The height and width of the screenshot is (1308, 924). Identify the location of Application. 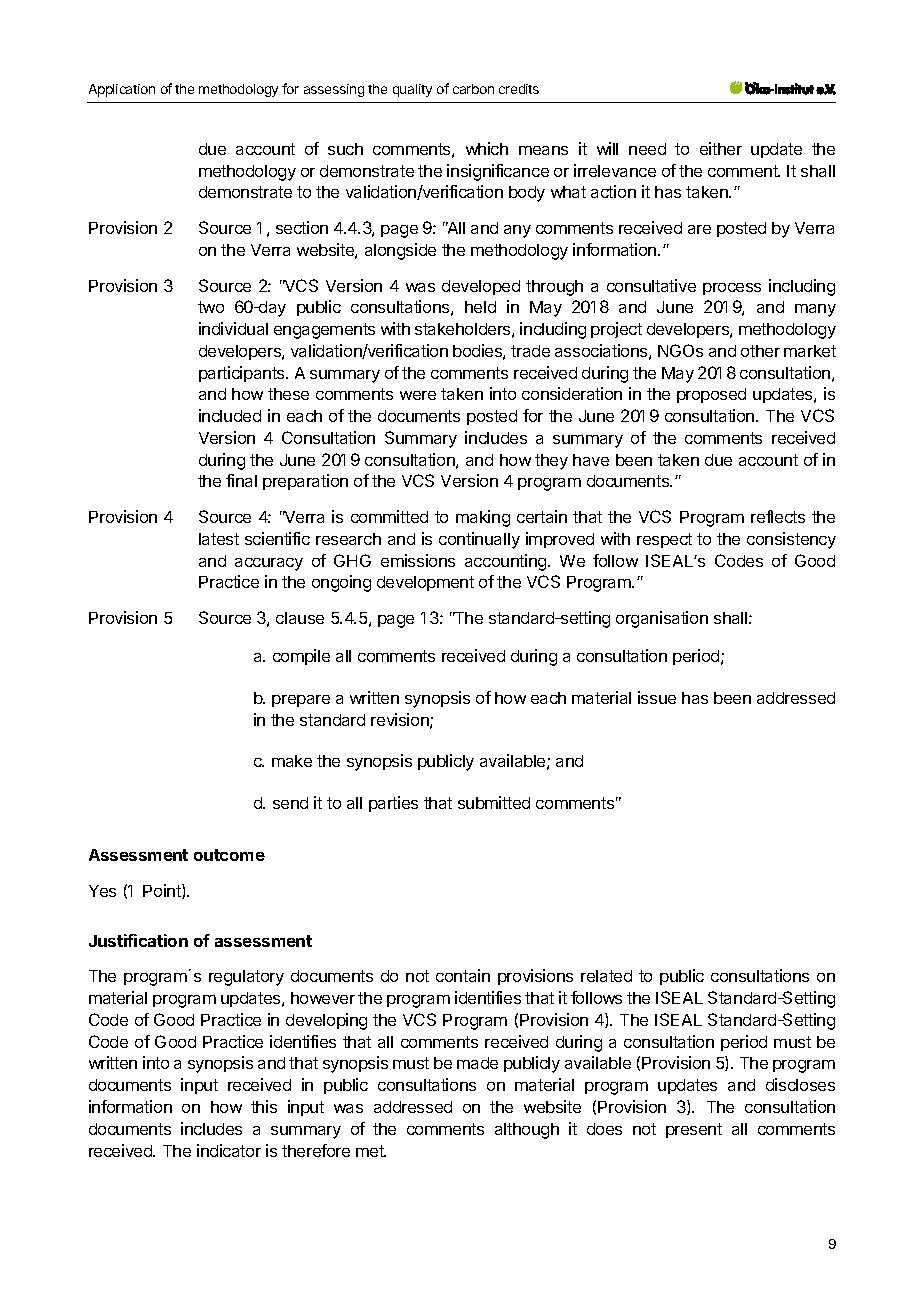
(122, 90).
